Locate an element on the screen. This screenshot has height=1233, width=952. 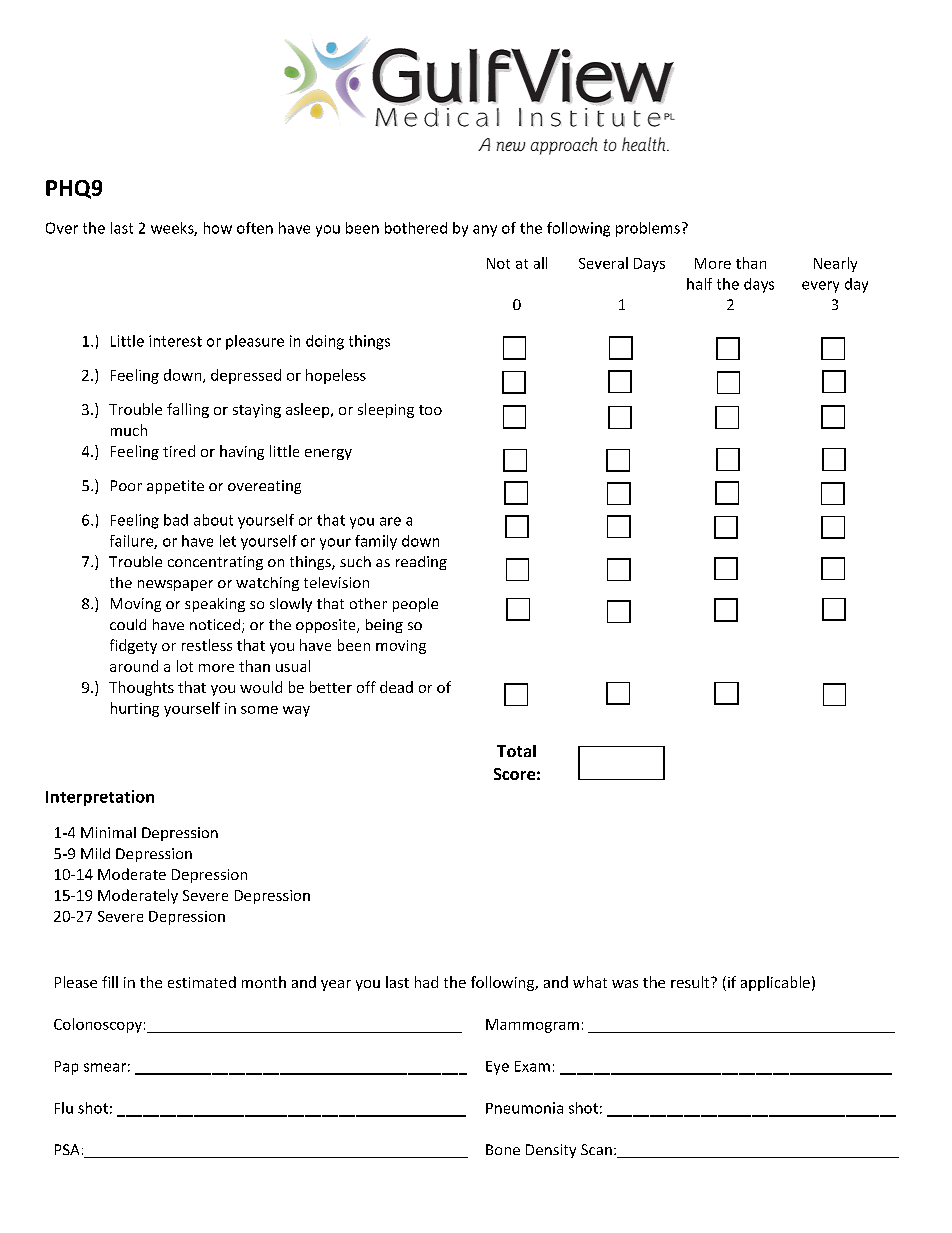
reading is located at coordinates (421, 563).
